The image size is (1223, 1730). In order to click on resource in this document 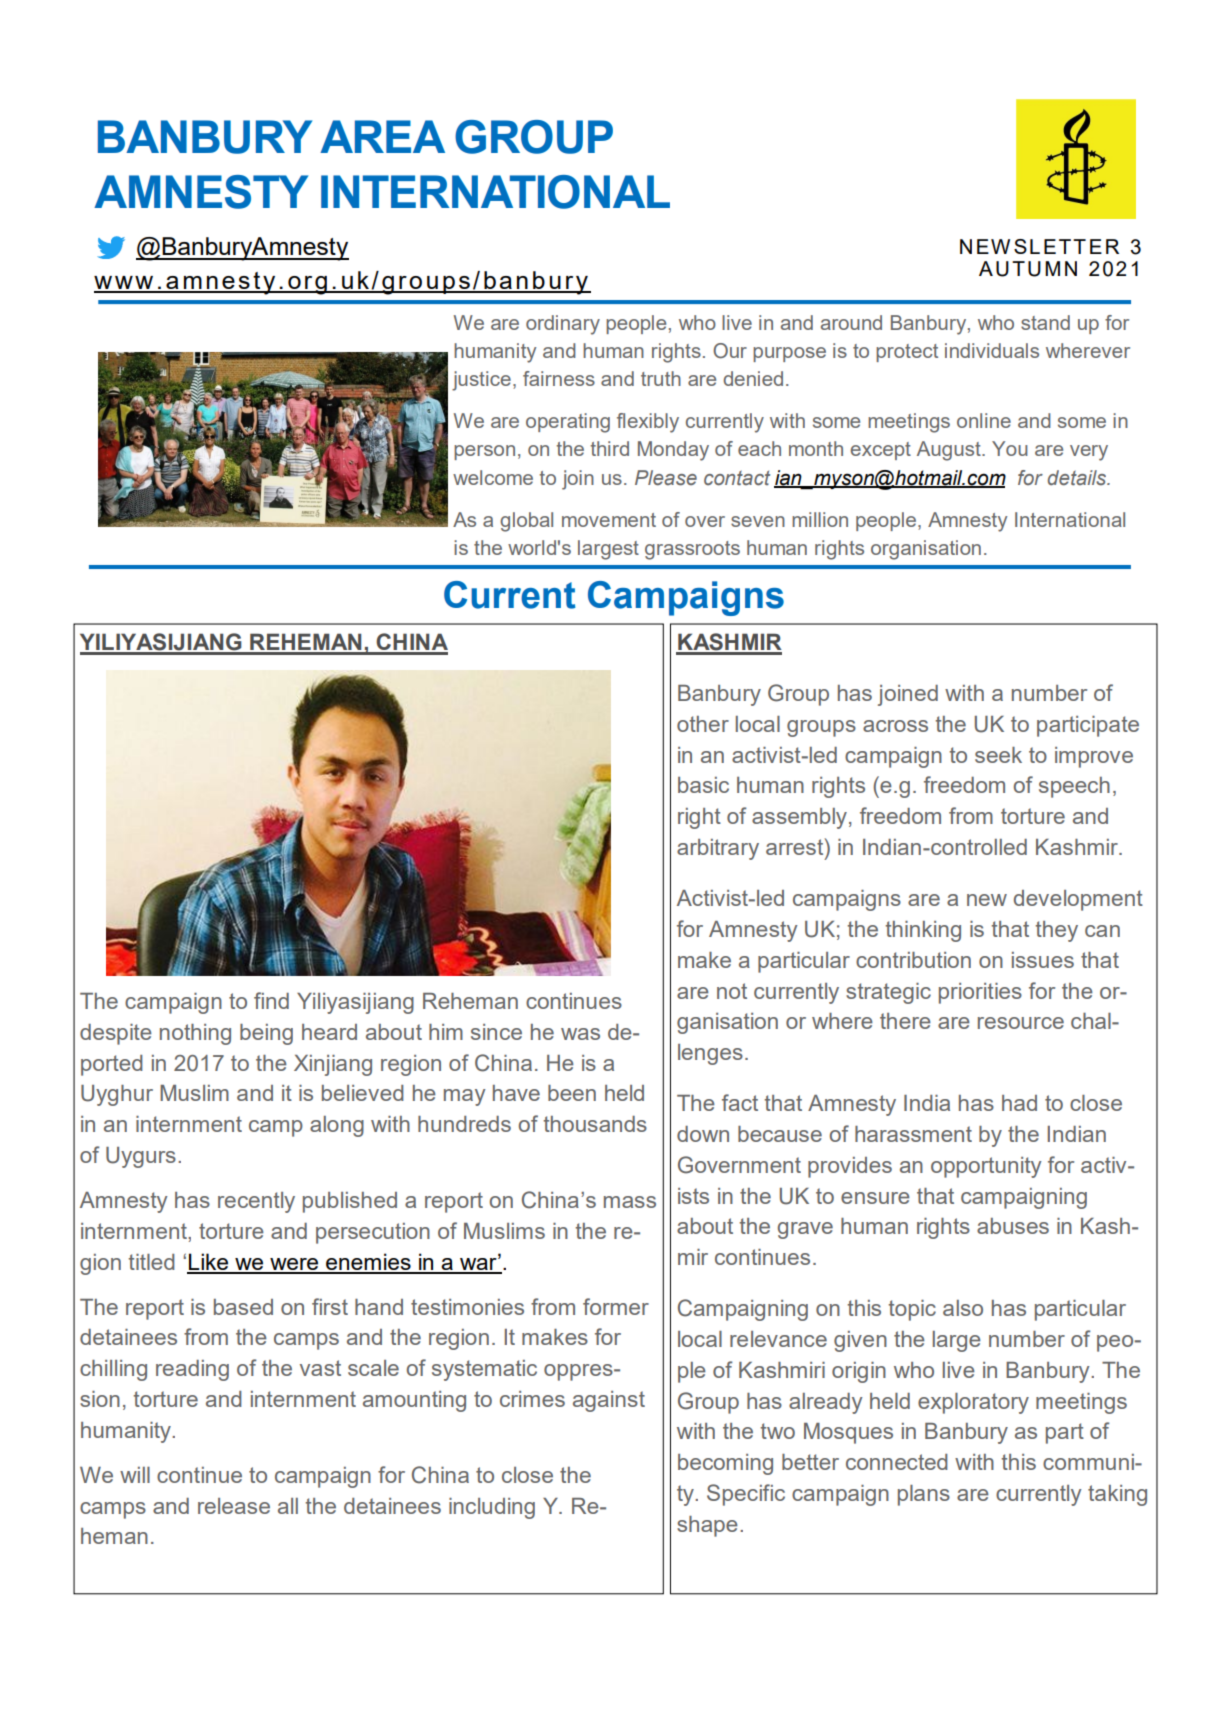, I will do `click(1021, 1023)`.
